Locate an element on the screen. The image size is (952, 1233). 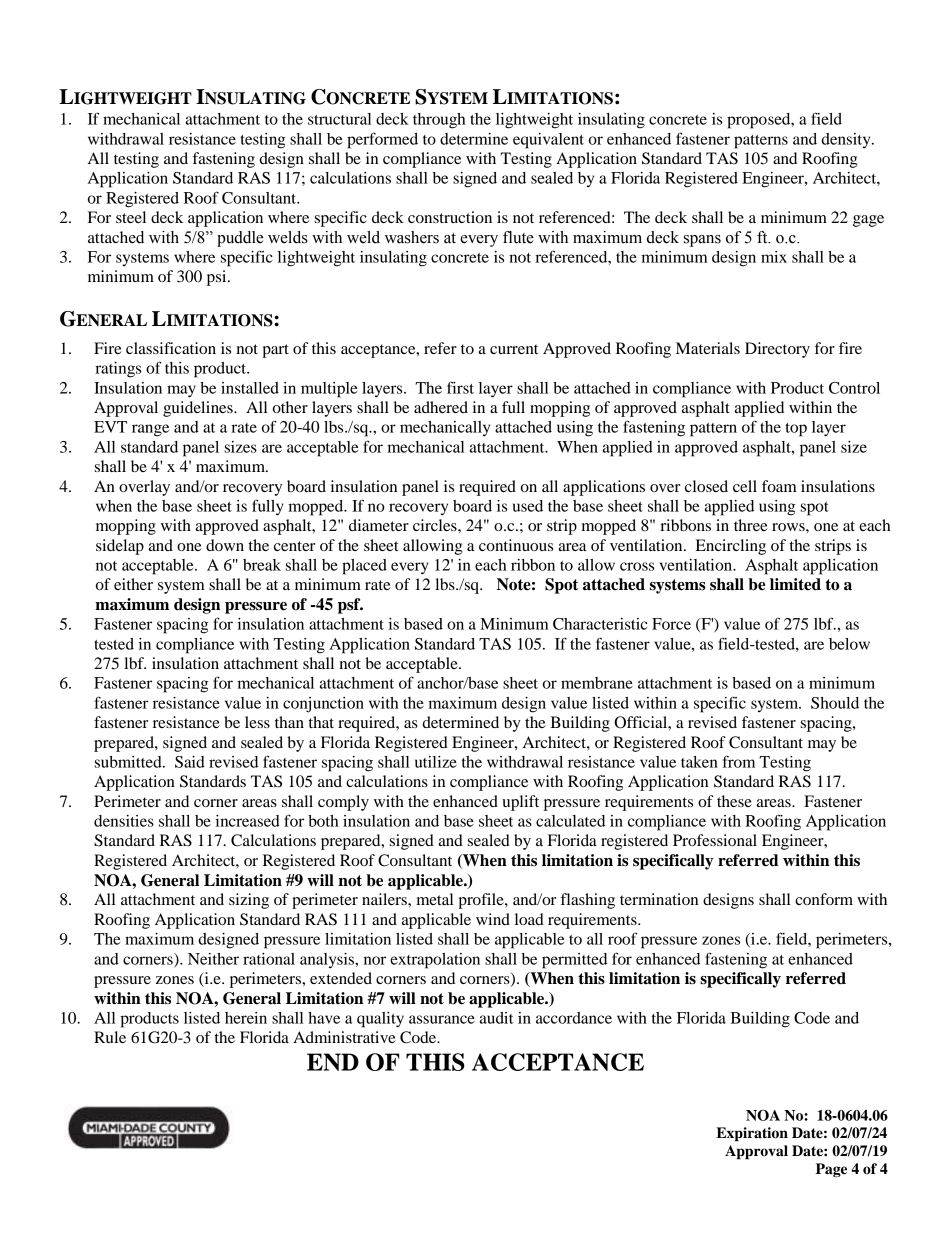
Directory is located at coordinates (777, 350).
